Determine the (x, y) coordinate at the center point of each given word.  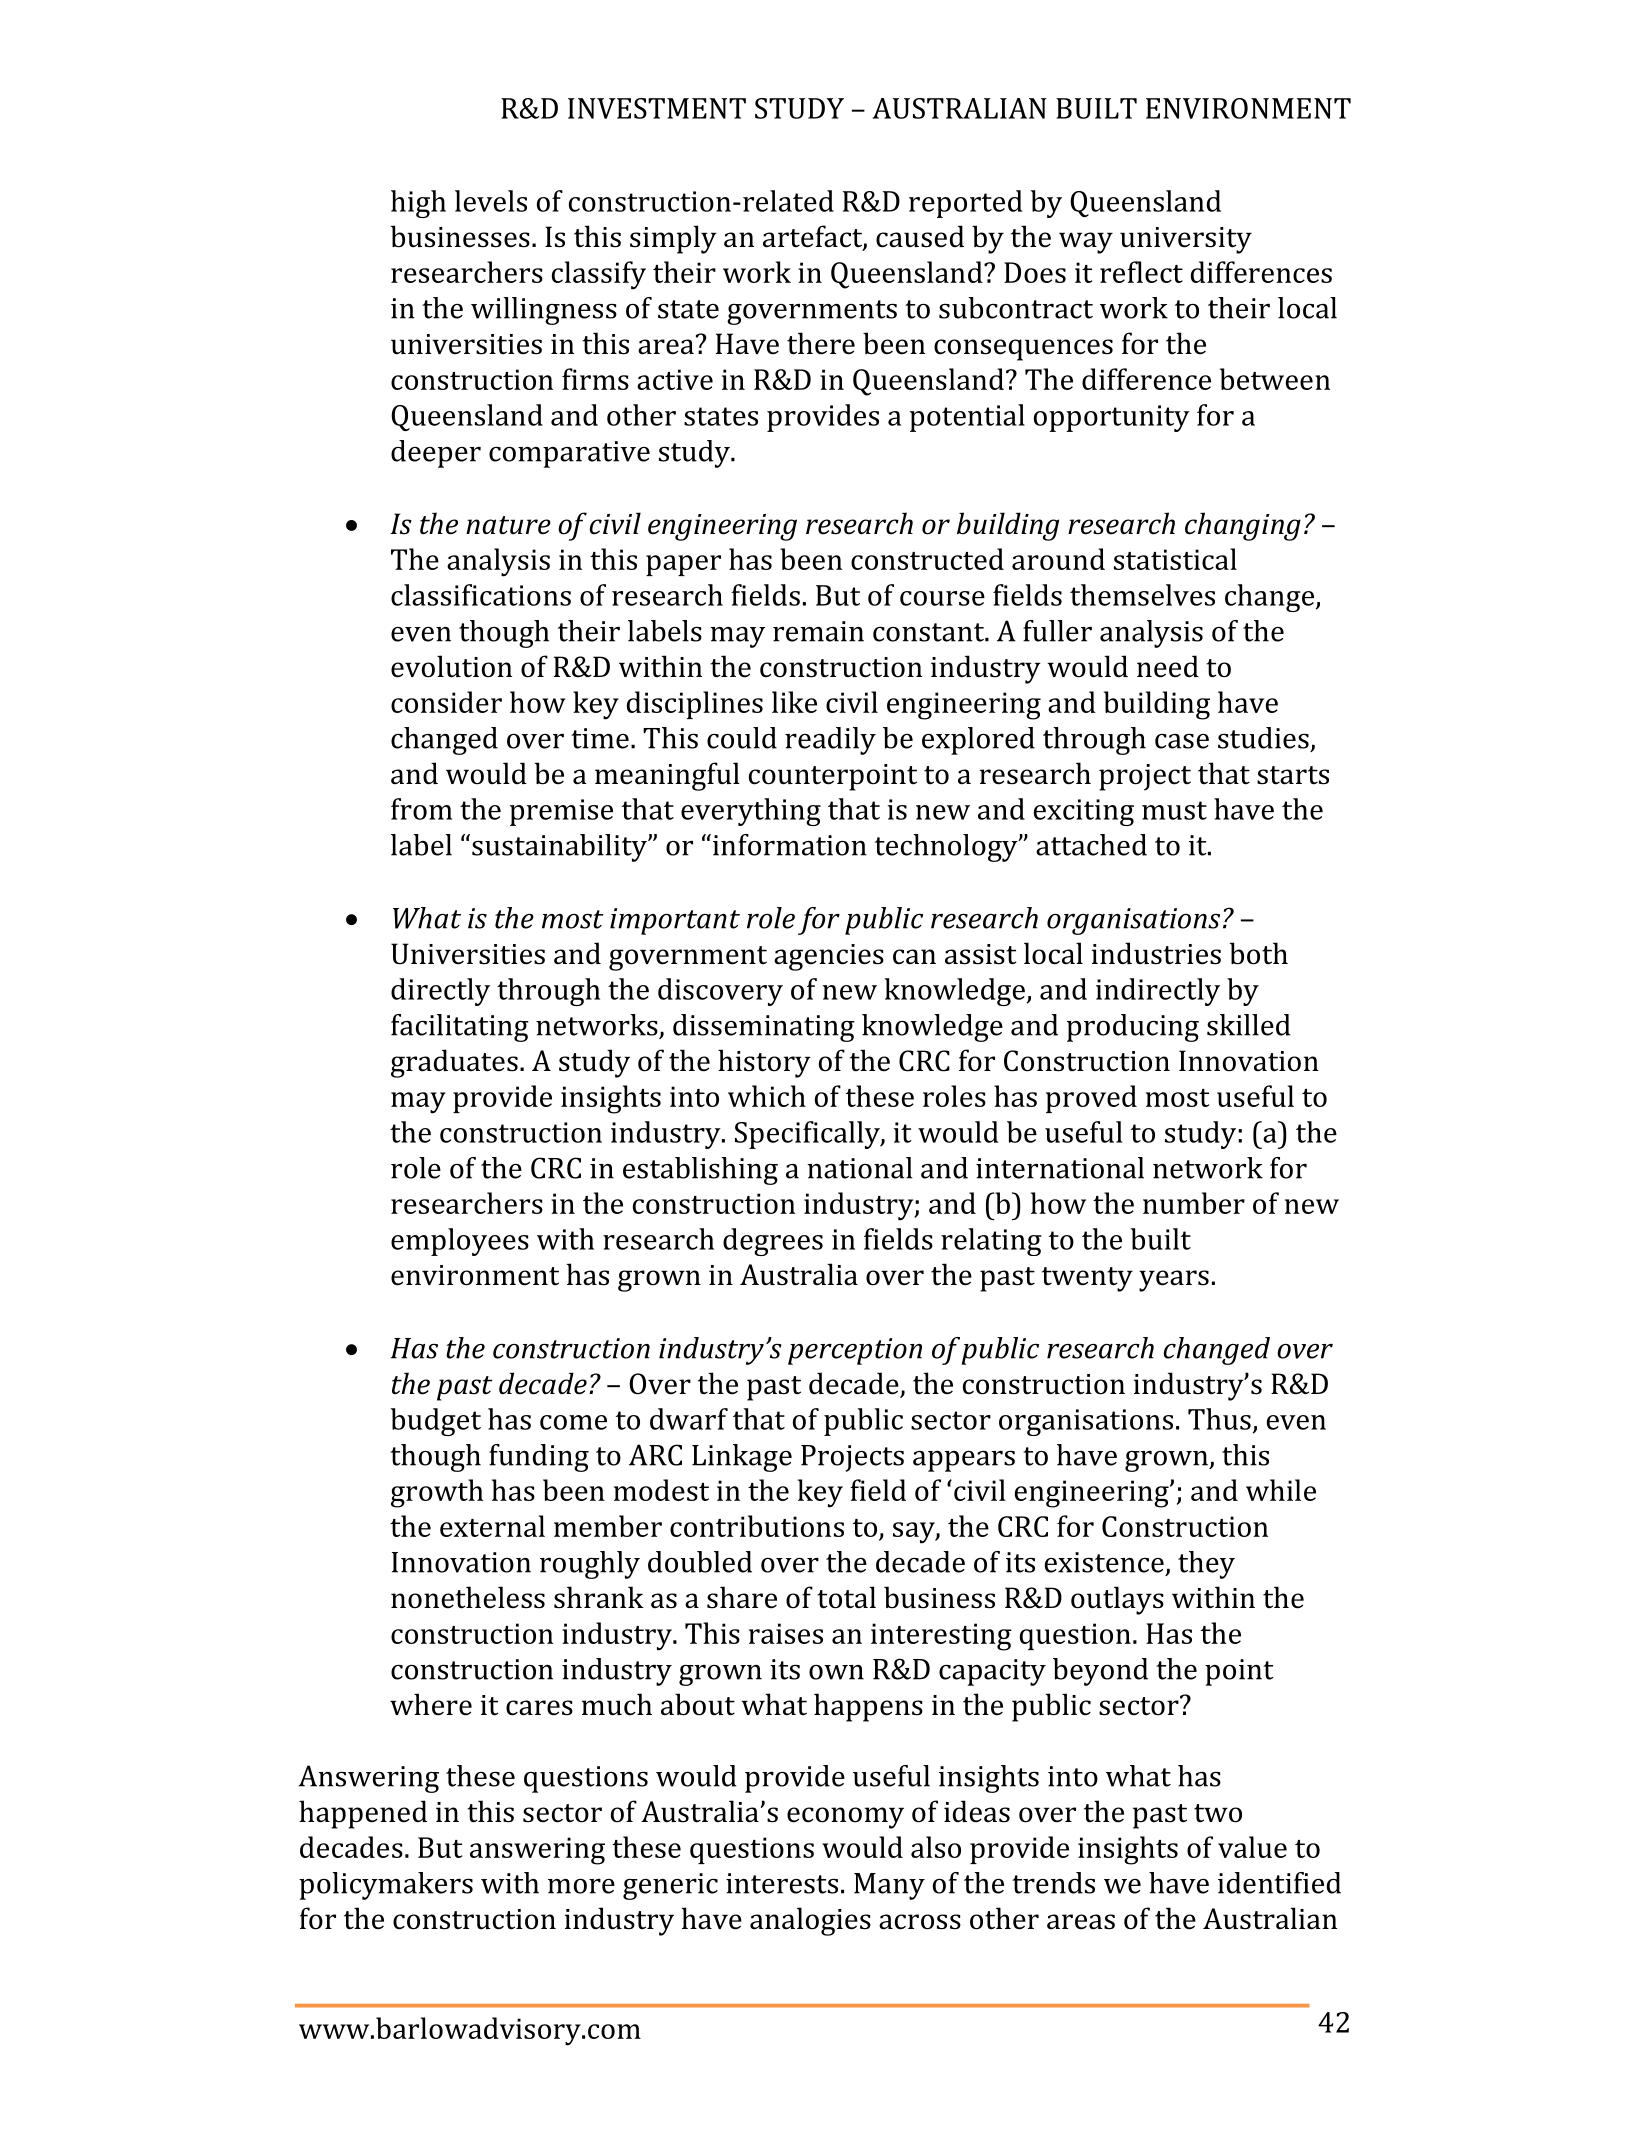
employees (460, 1242)
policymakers (386, 1886)
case (1182, 741)
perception (855, 1351)
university (1186, 240)
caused (920, 236)
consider (446, 702)
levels (491, 201)
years (1174, 1281)
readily (830, 741)
